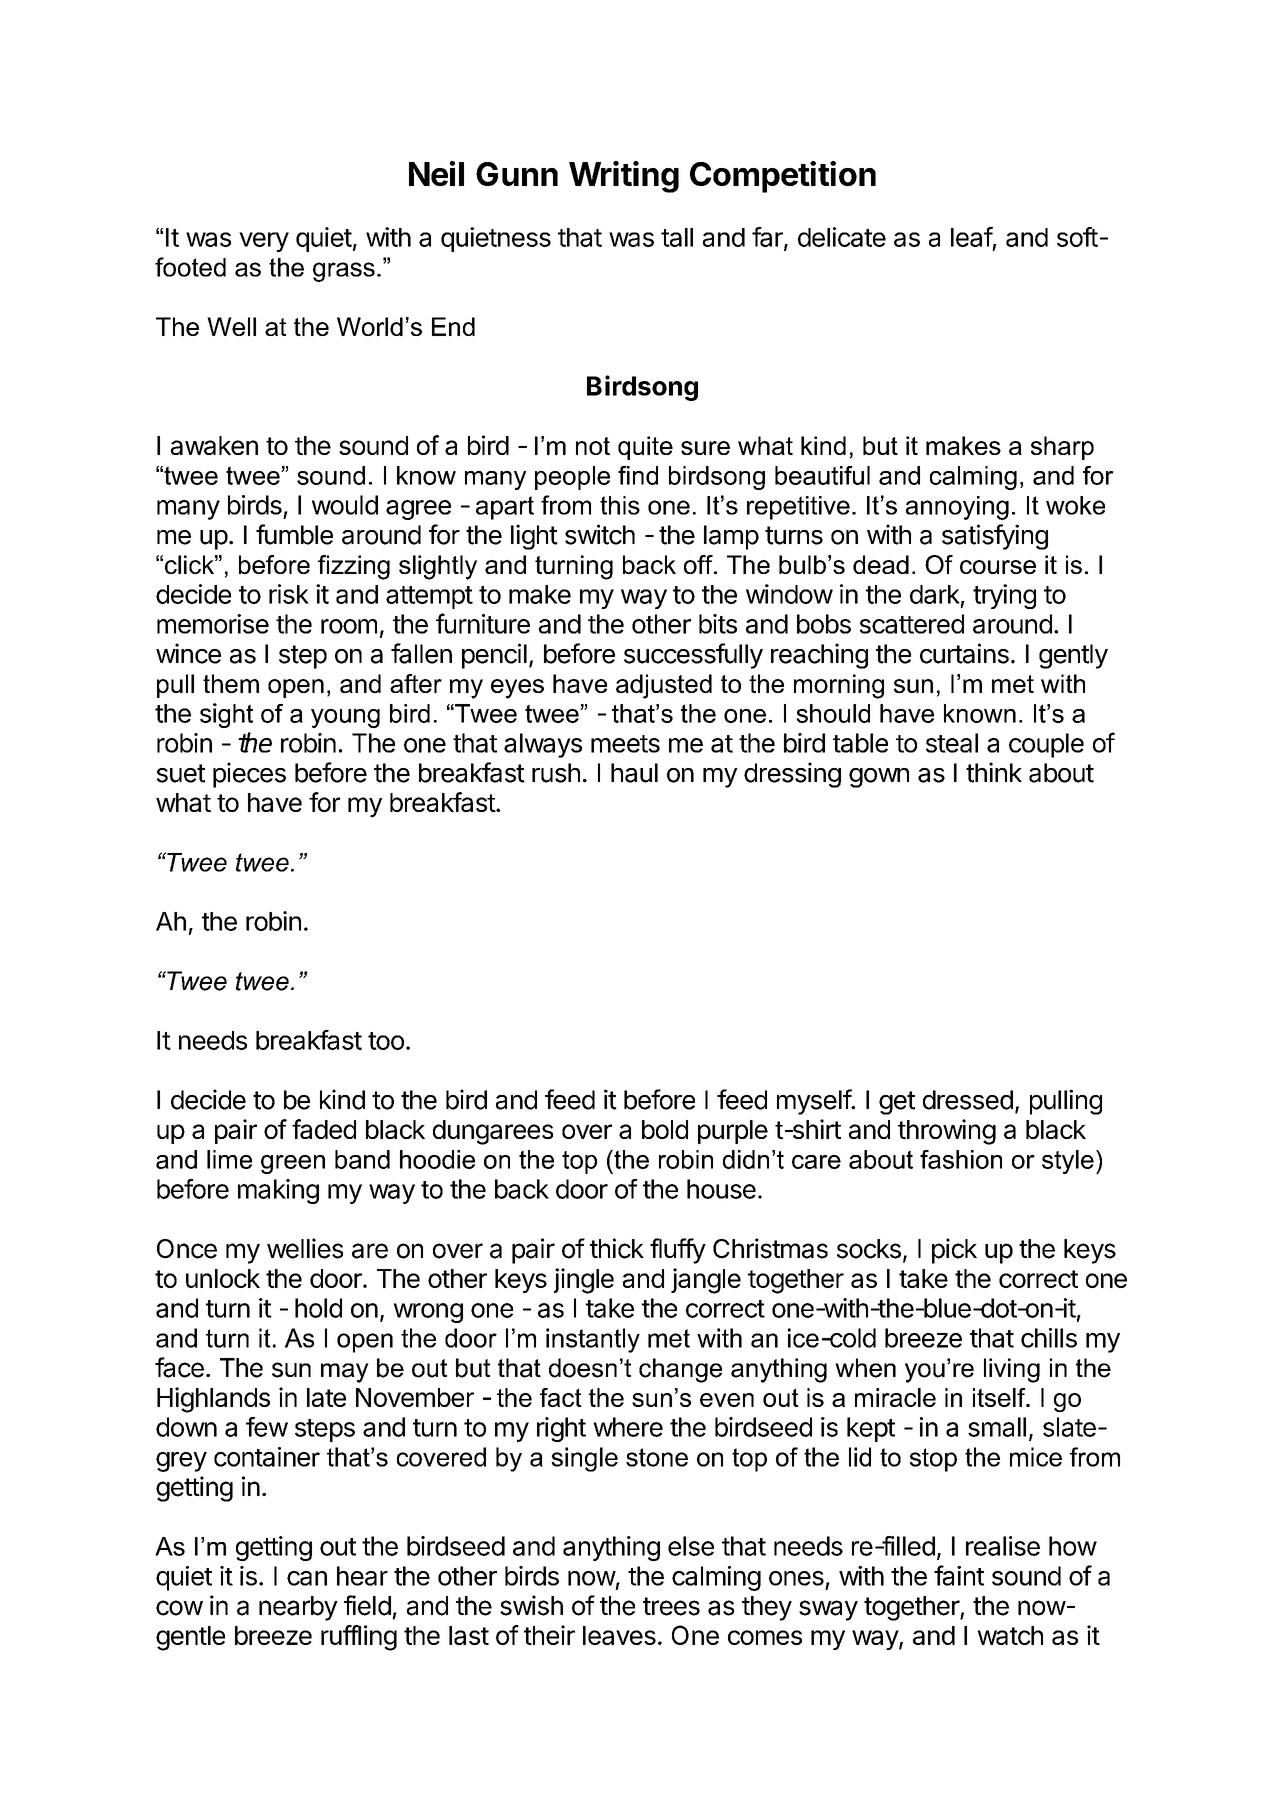  I want to click on nearby, so click(298, 1608).
